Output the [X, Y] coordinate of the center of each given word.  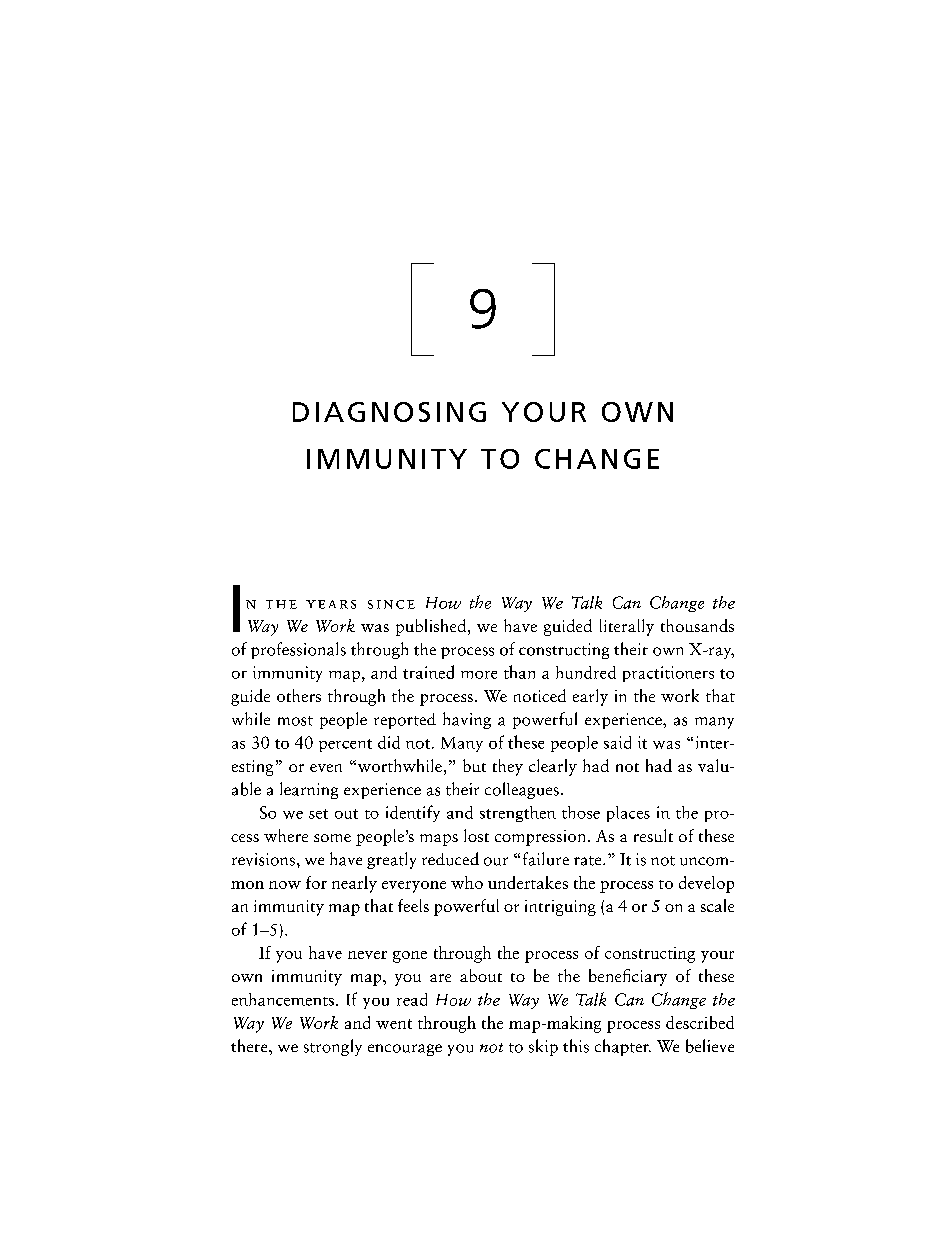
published [432, 627]
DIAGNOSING [389, 412]
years [331, 604]
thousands [697, 625]
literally [627, 627]
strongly [333, 1047]
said [617, 742]
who [467, 882]
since [391, 604]
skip [543, 1047]
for [316, 882]
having [467, 720]
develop [706, 884]
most [295, 721]
